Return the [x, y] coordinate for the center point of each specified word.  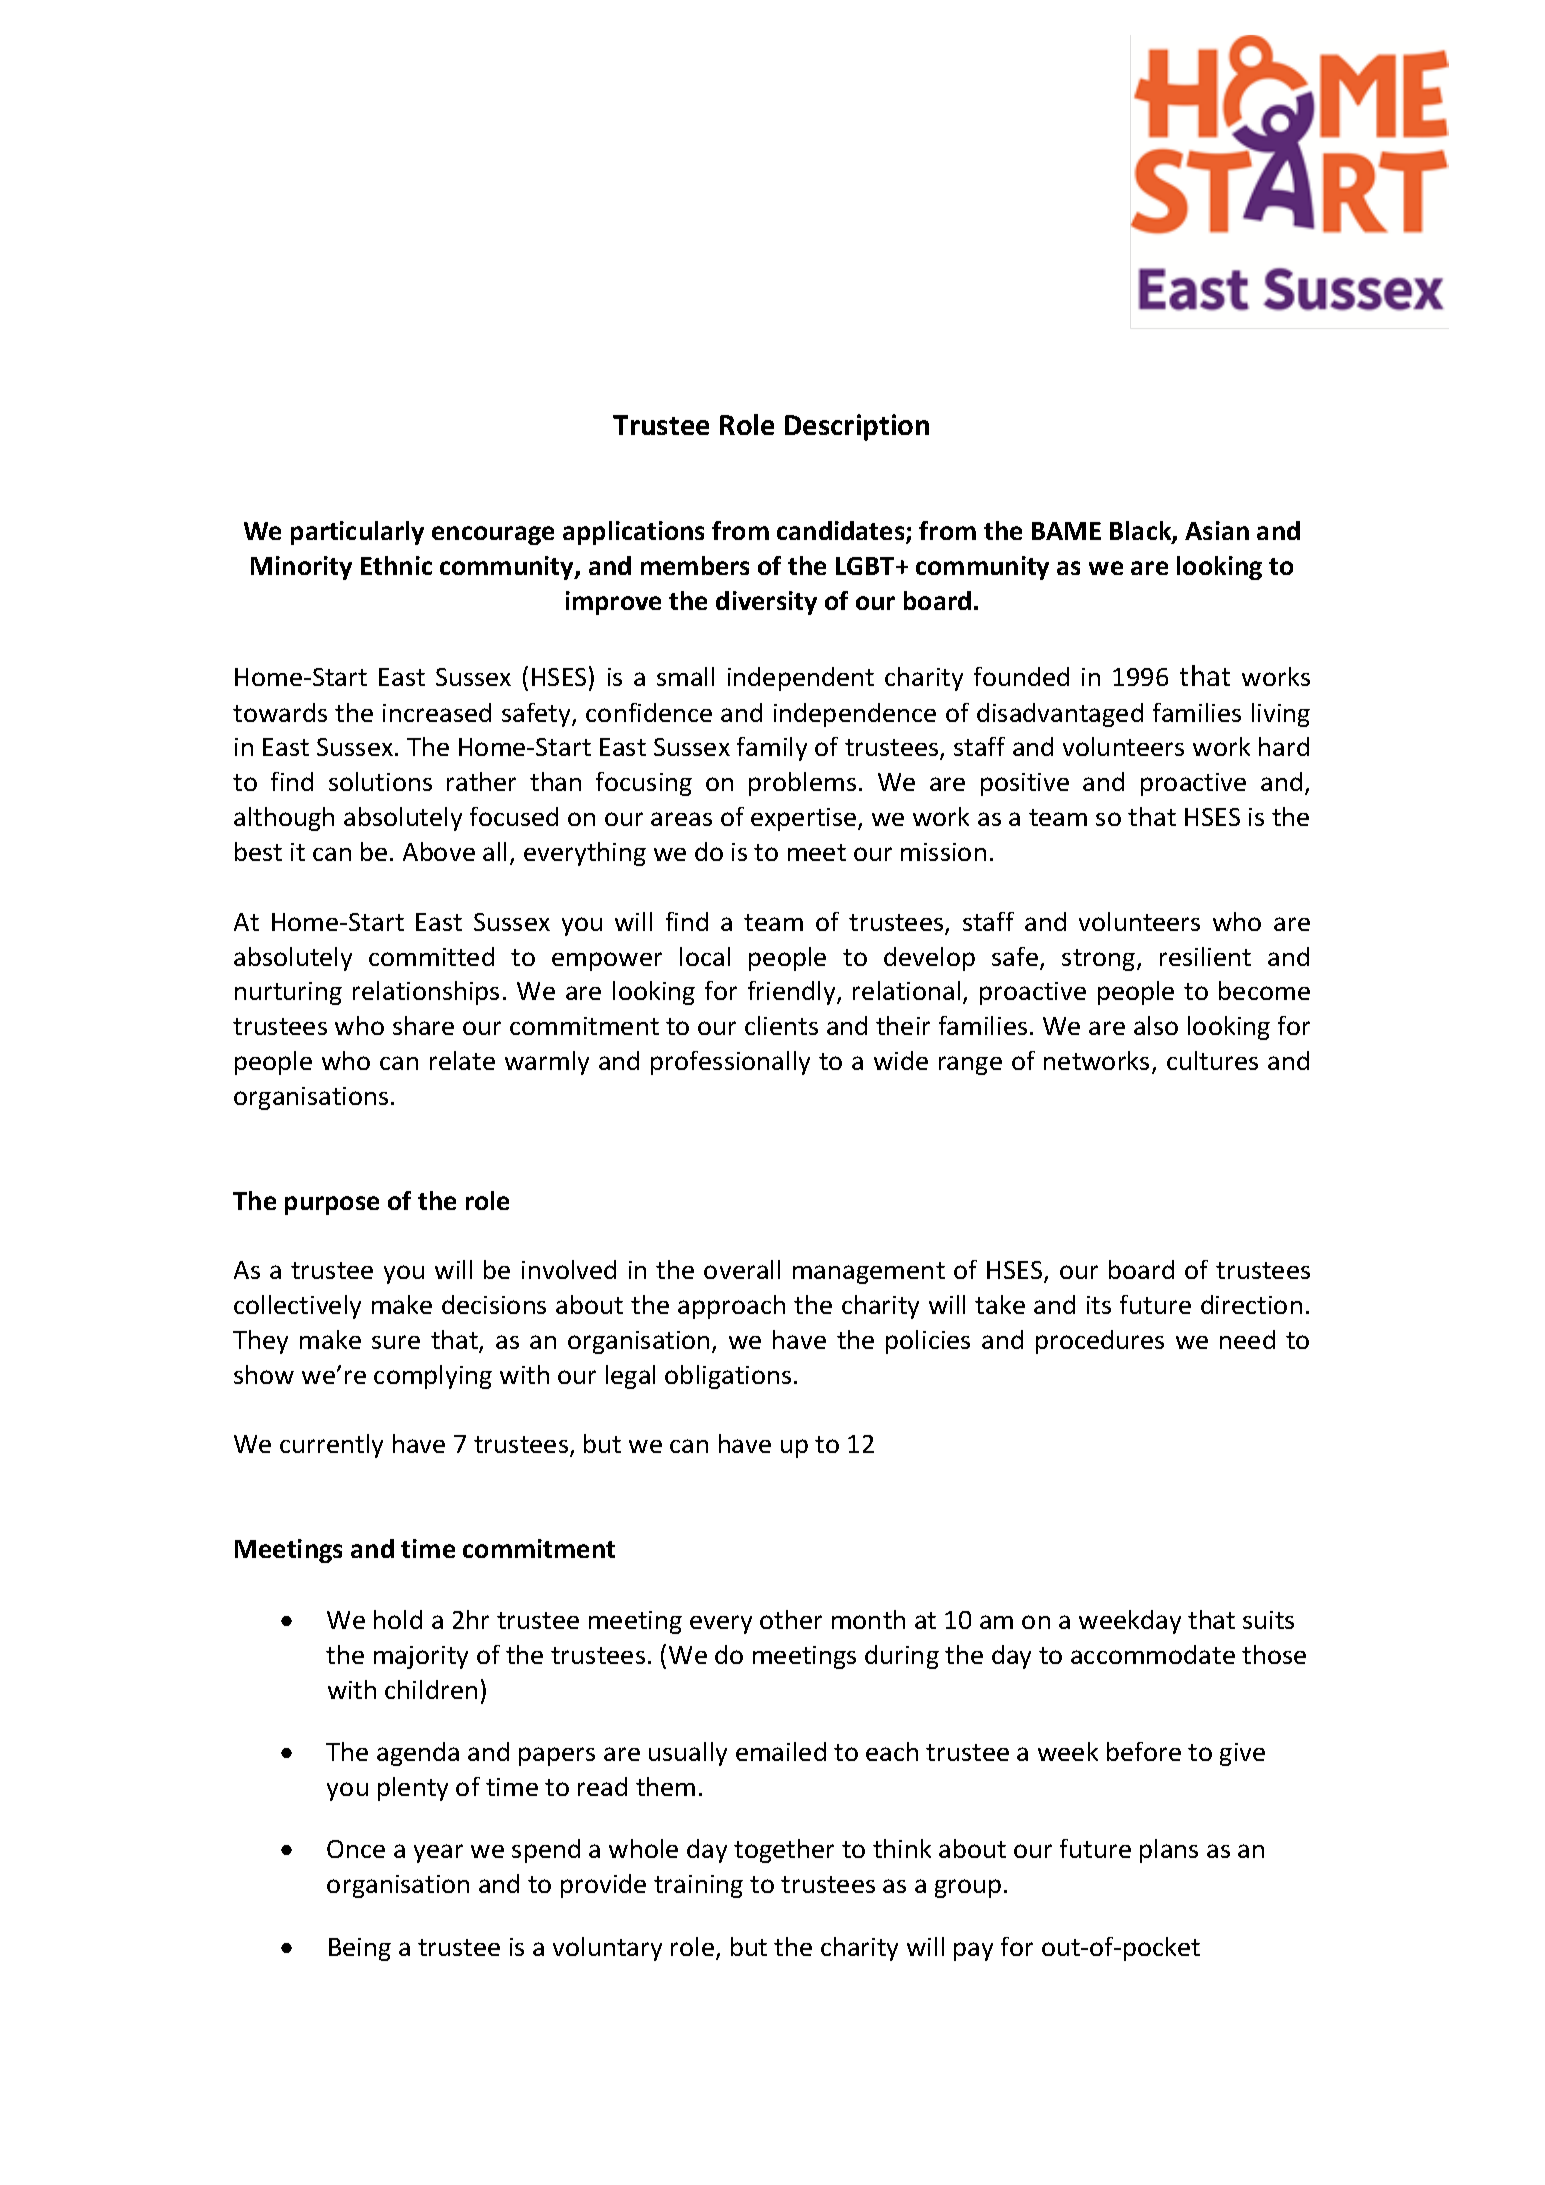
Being [360, 1949]
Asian [1217, 530]
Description [857, 427]
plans [1169, 1851]
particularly [357, 533]
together [784, 1851]
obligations [728, 1377]
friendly [793, 993]
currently [331, 1446]
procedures [1100, 1342]
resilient [1205, 956]
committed [431, 956]
